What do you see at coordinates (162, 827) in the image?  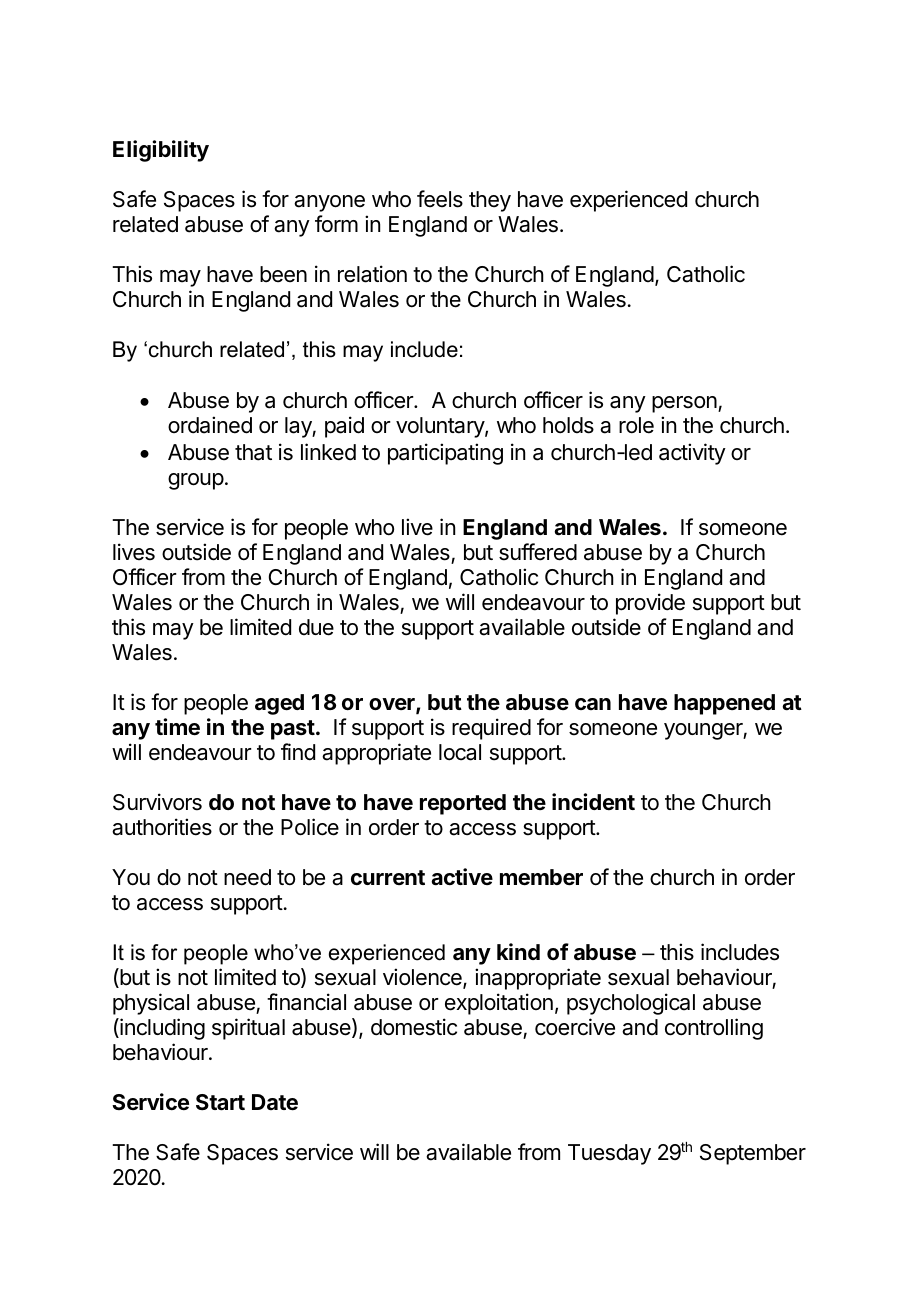 I see `authorities` at bounding box center [162, 827].
